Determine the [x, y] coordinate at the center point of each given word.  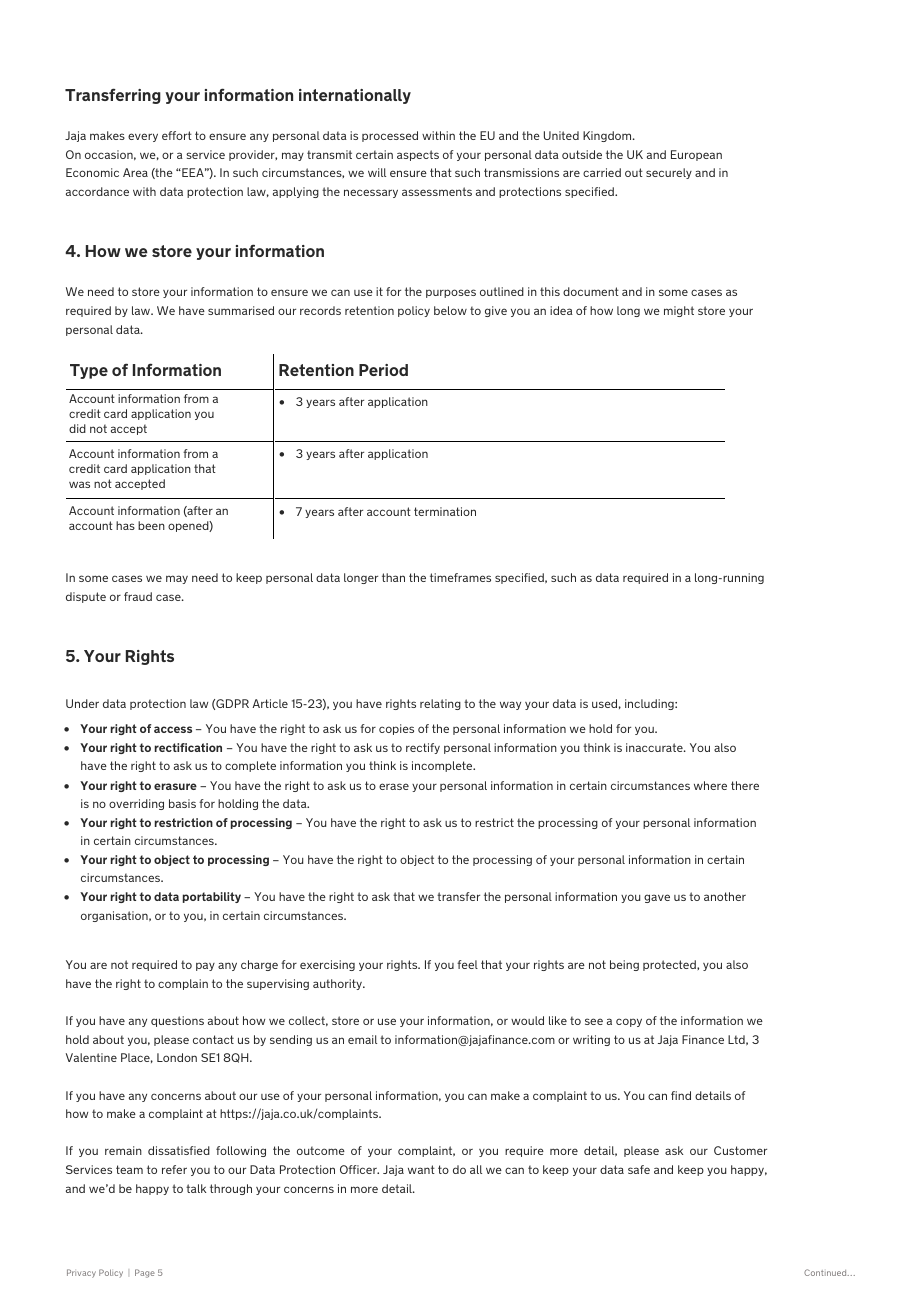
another [725, 896]
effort [177, 135]
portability [212, 897]
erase [394, 786]
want [421, 1169]
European [696, 155]
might [679, 311]
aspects [418, 155]
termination [445, 511]
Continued [826, 1272]
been [151, 525]
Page [145, 1273]
